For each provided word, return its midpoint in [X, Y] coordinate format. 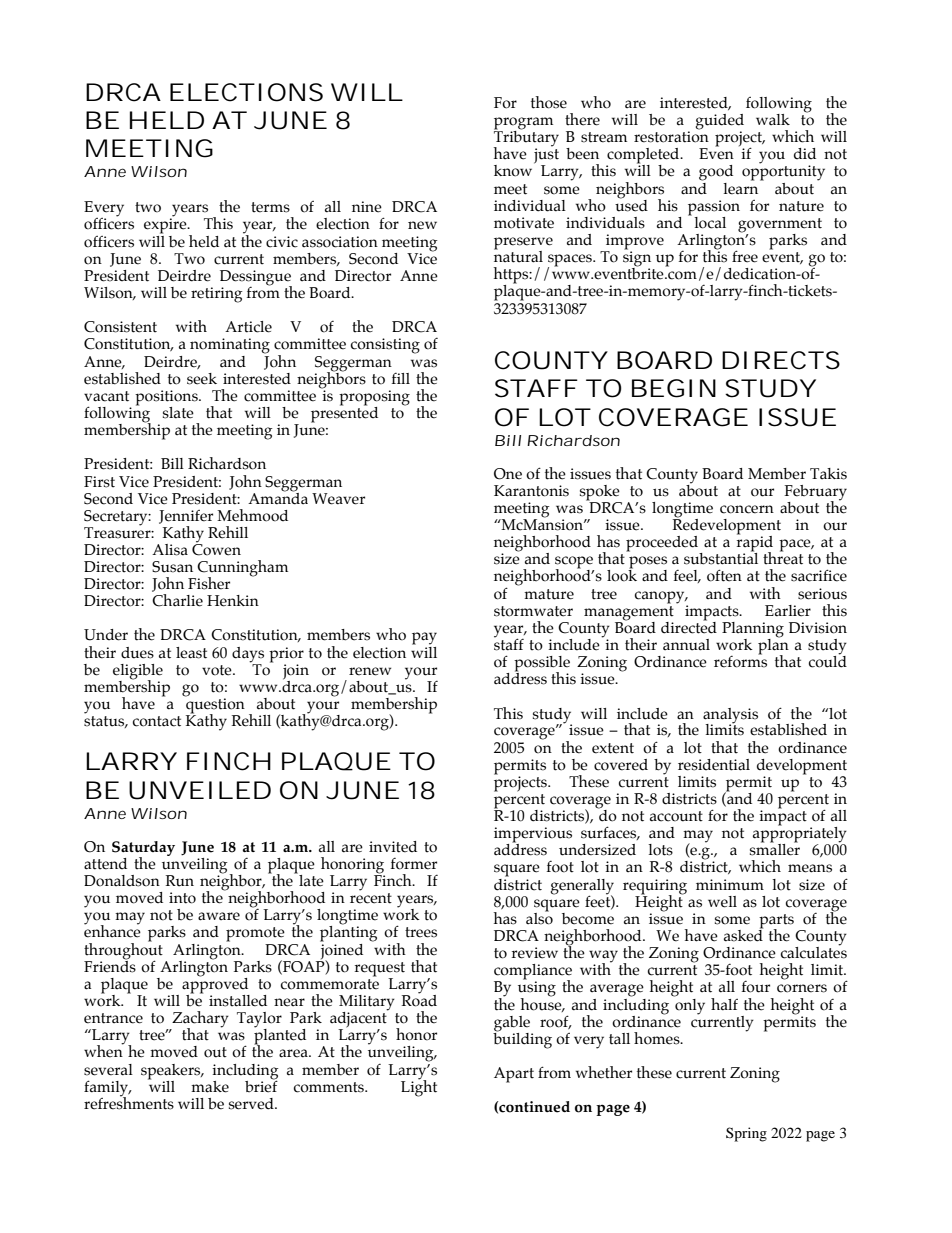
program [523, 124]
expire [166, 225]
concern [747, 509]
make [210, 1087]
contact [157, 721]
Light [419, 1087]
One [508, 474]
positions [167, 399]
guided [720, 123]
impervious [533, 836]
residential [714, 765]
